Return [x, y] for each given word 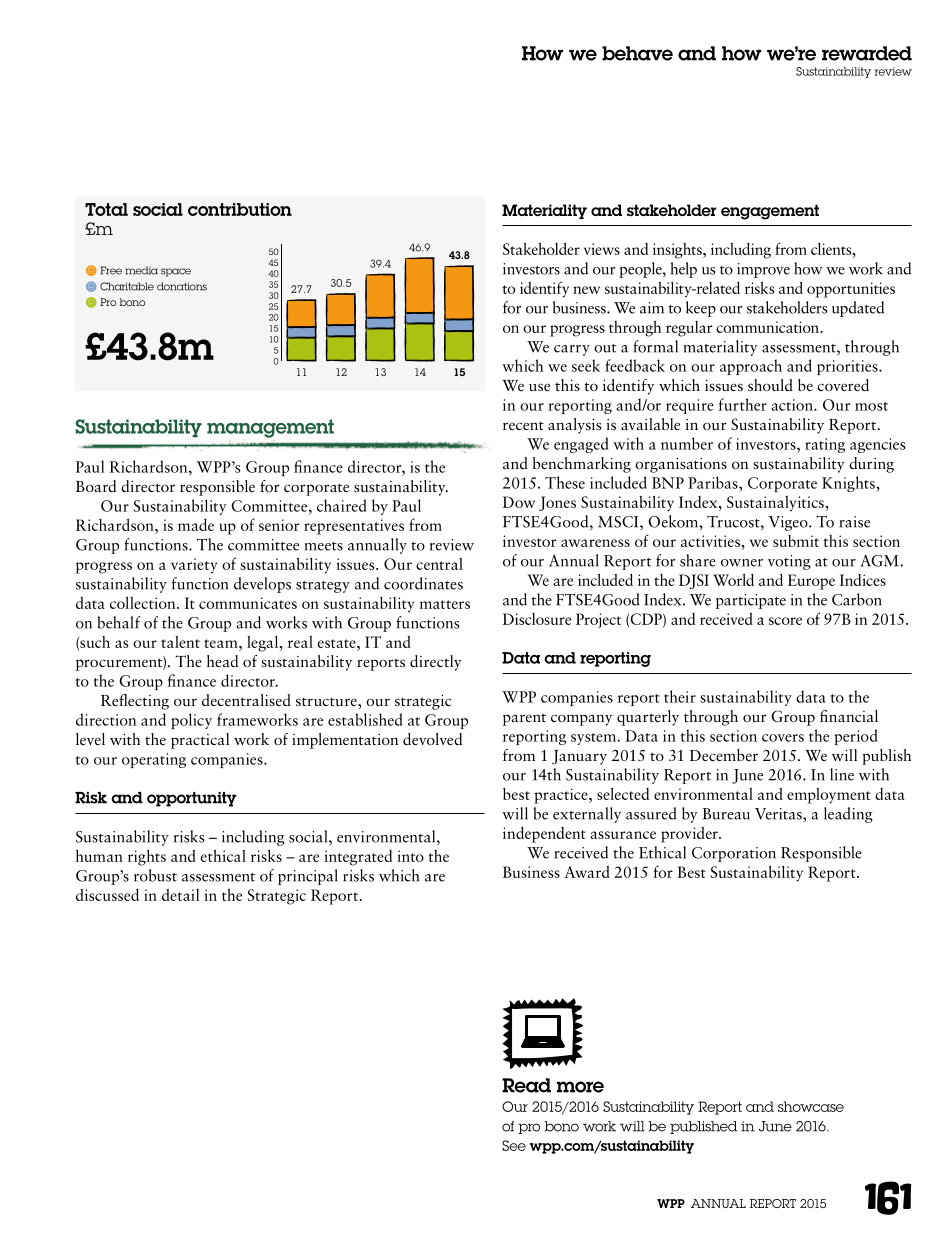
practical [200, 741]
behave [637, 53]
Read [526, 1085]
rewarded [867, 53]
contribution [240, 209]
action [793, 405]
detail [180, 895]
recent [523, 425]
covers [783, 738]
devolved [432, 739]
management [270, 428]
